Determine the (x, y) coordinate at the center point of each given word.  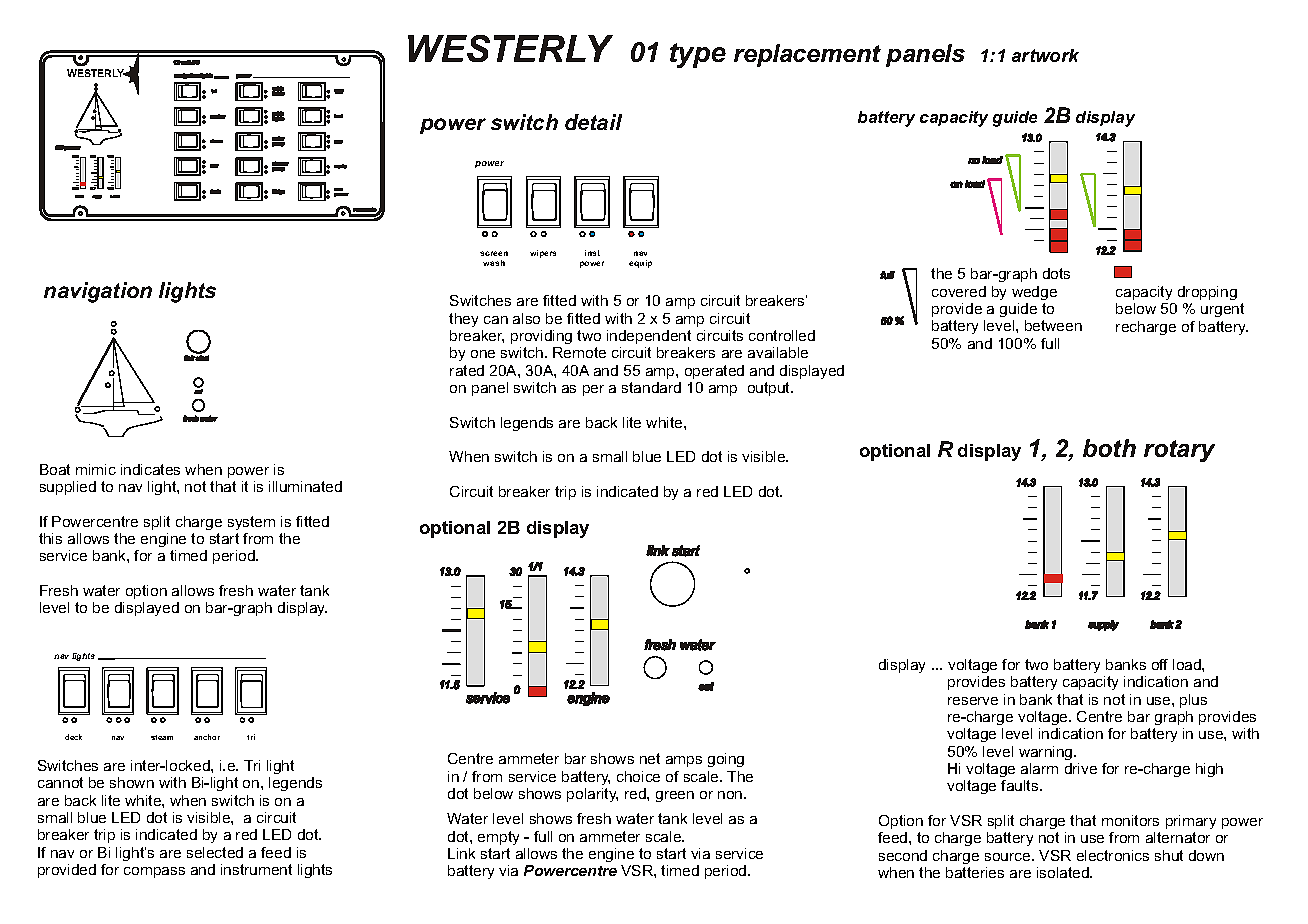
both (1109, 448)
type (698, 55)
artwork (1045, 55)
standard (651, 387)
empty (498, 838)
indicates (150, 469)
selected (215, 852)
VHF (339, 91)
